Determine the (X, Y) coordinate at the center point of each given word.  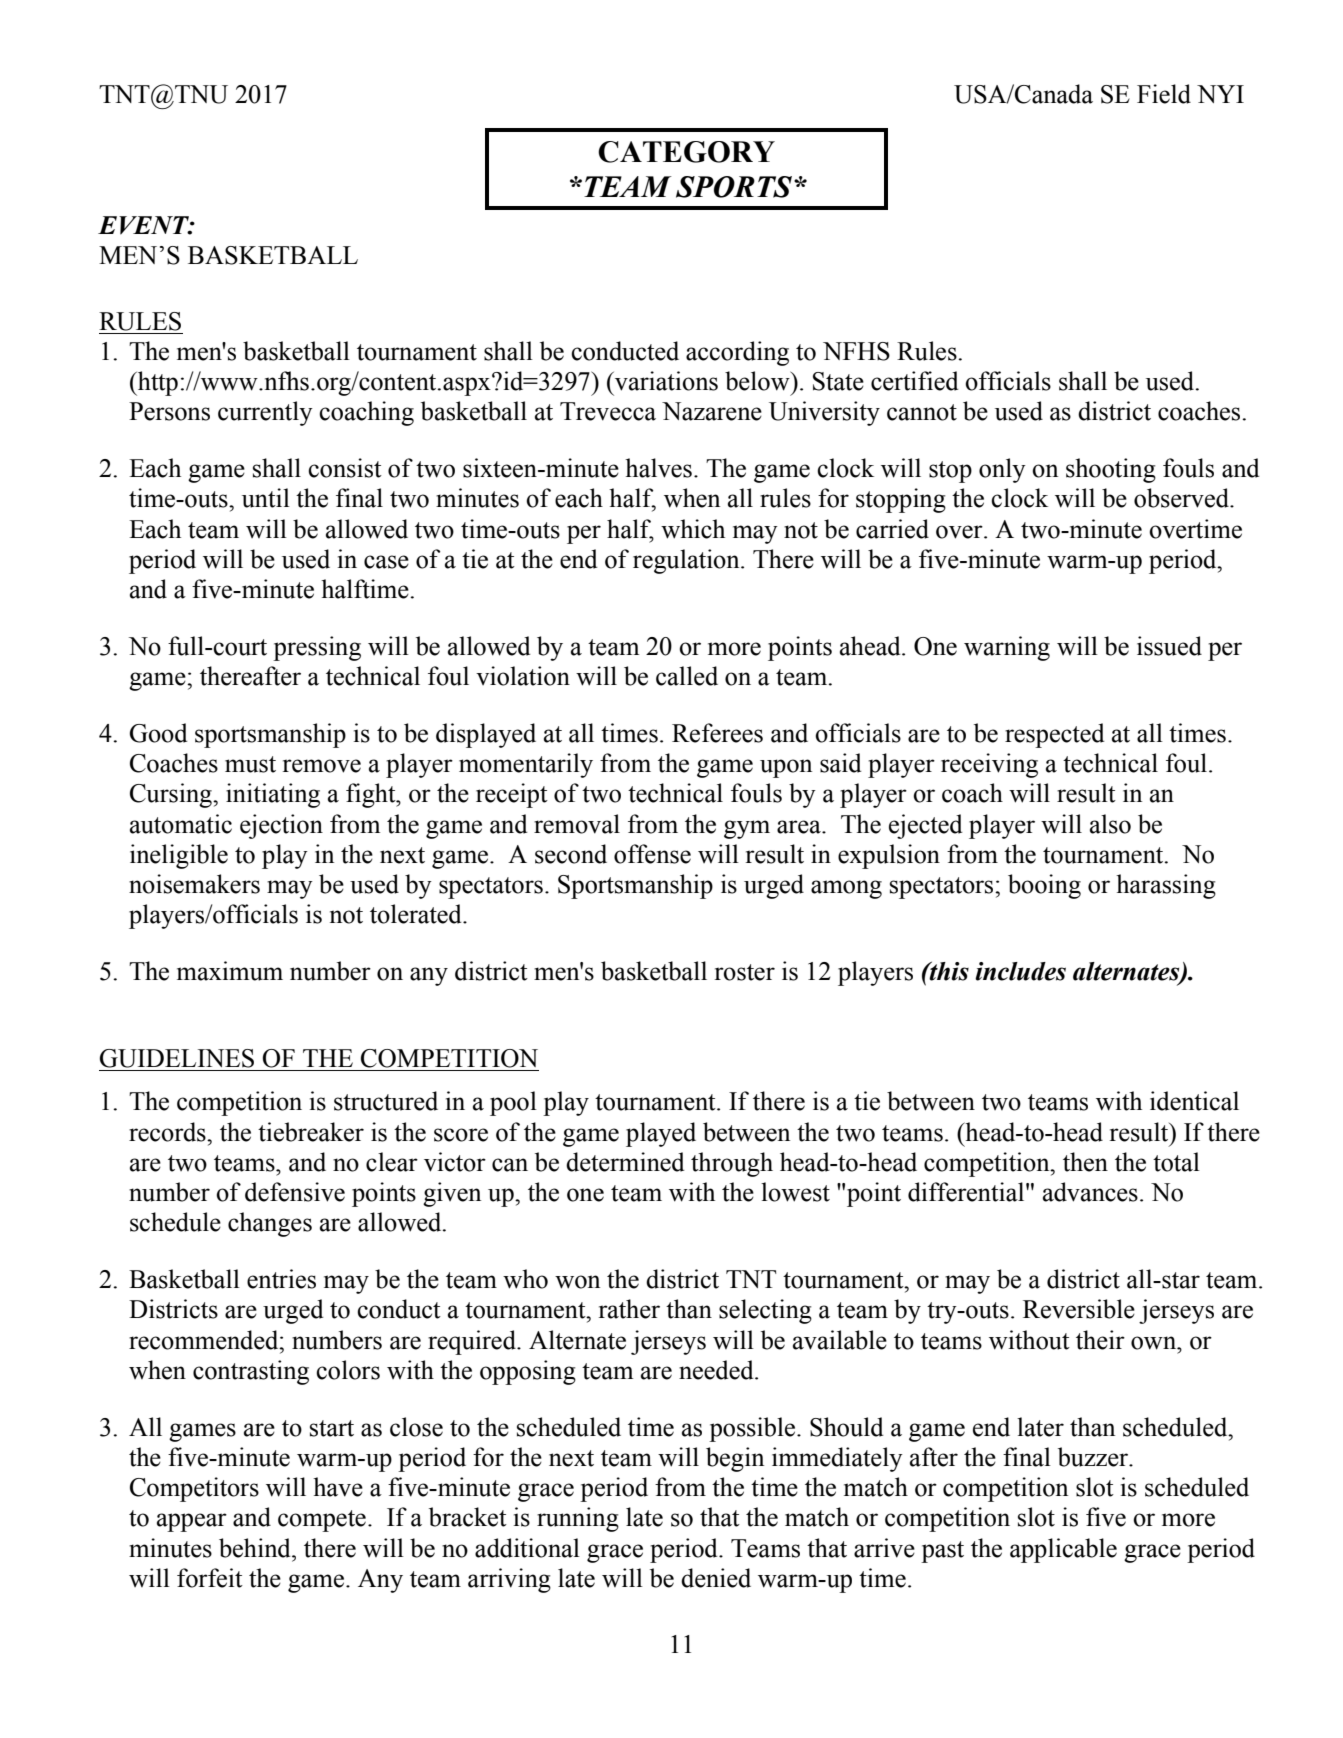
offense (652, 854)
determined (625, 1162)
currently (265, 413)
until (266, 498)
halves (658, 468)
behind (256, 1548)
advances (1090, 1192)
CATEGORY (686, 152)
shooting (1111, 470)
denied (716, 1578)
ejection (281, 826)
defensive (295, 1192)
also (1110, 824)
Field (1164, 94)
